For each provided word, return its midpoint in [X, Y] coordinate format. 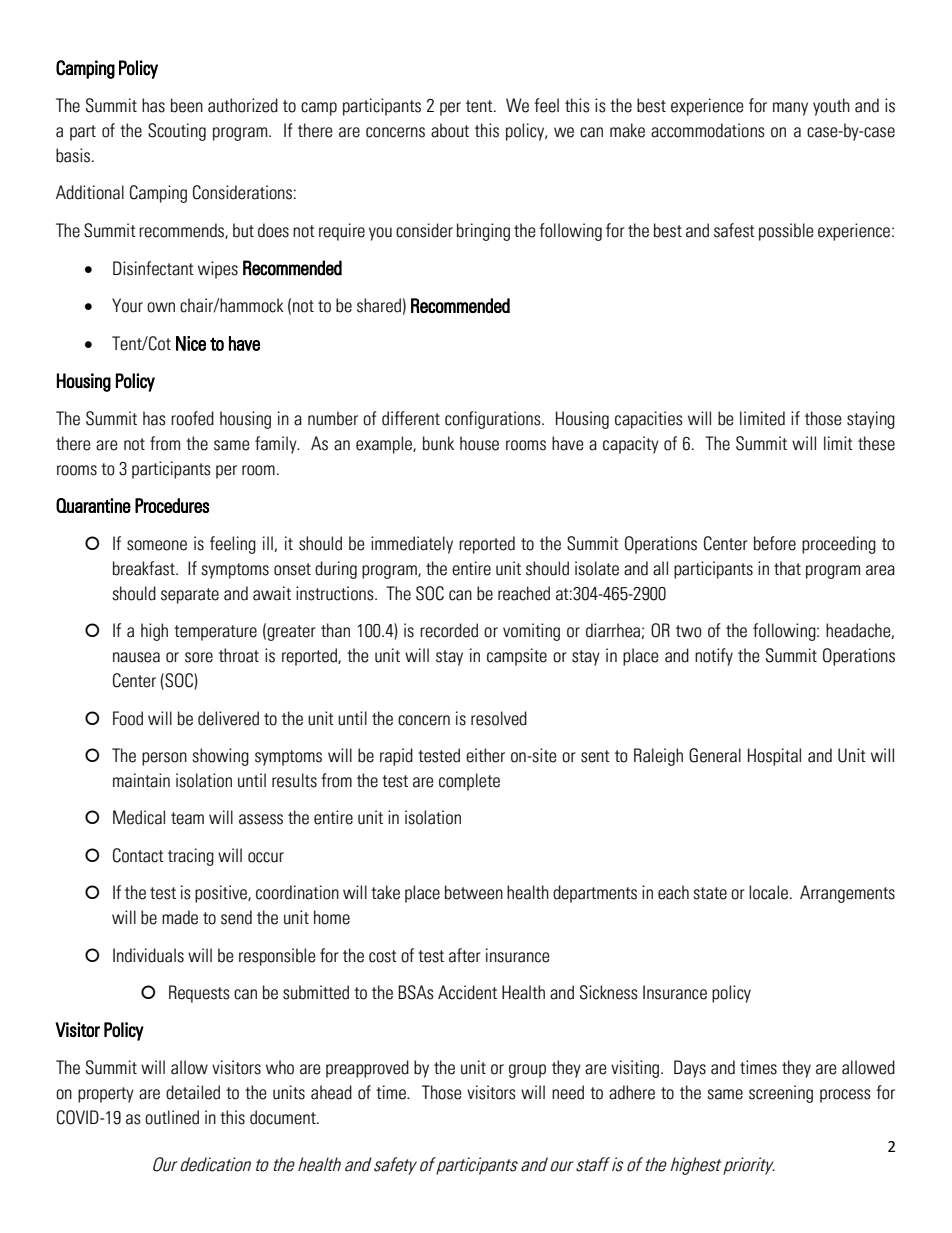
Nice [191, 343]
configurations [494, 420]
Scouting [177, 132]
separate [190, 596]
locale [768, 892]
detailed [193, 1092]
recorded [449, 630]
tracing [191, 857]
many [790, 109]
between [474, 892]
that [787, 568]
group [527, 1071]
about [450, 130]
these [876, 443]
